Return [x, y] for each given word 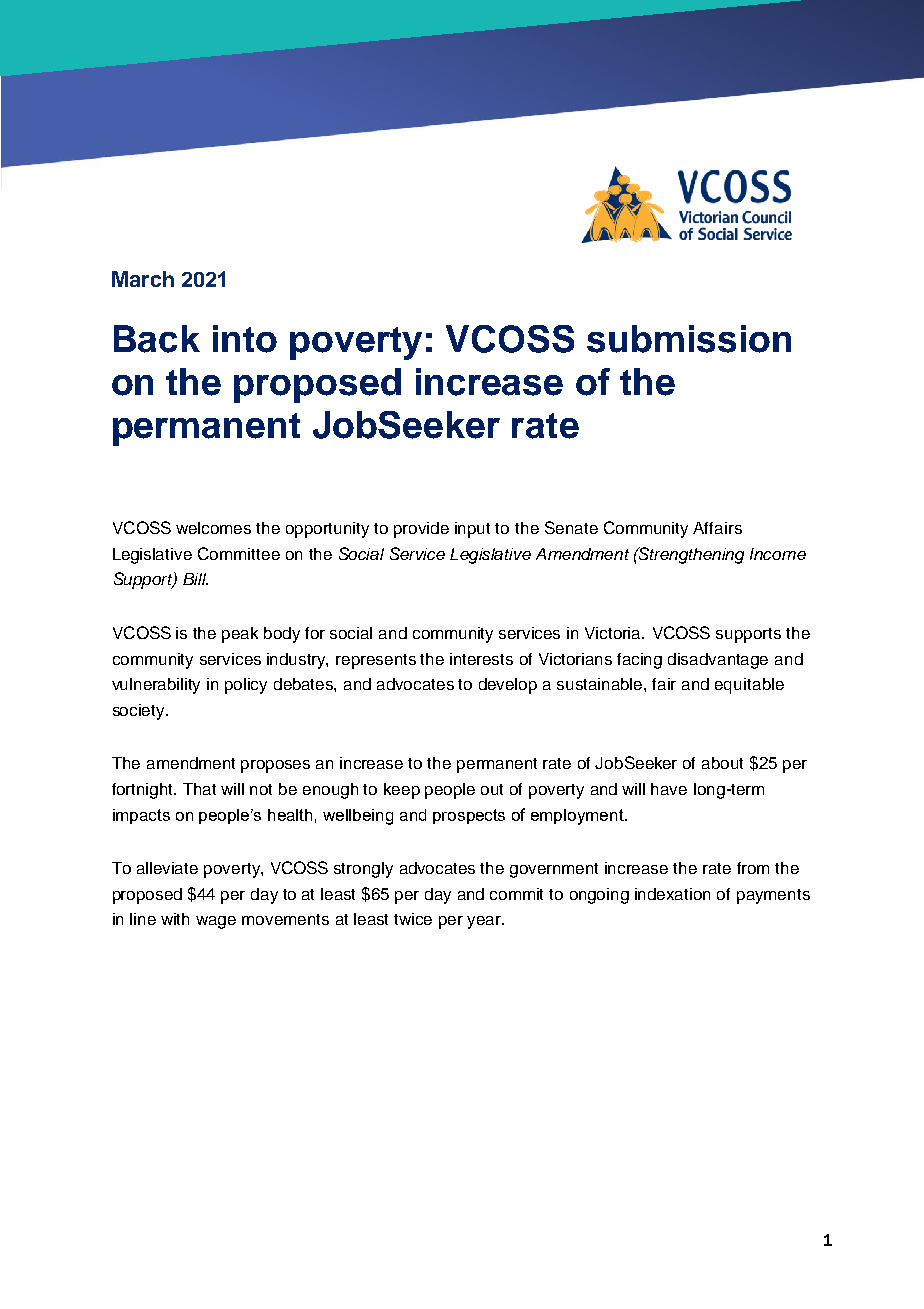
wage [216, 922]
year [485, 922]
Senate [571, 527]
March [143, 279]
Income [778, 554]
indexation [672, 894]
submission [689, 339]
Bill [195, 579]
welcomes [213, 528]
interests [481, 659]
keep [402, 791]
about [722, 763]
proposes [275, 766]
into [245, 339]
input [472, 530]
